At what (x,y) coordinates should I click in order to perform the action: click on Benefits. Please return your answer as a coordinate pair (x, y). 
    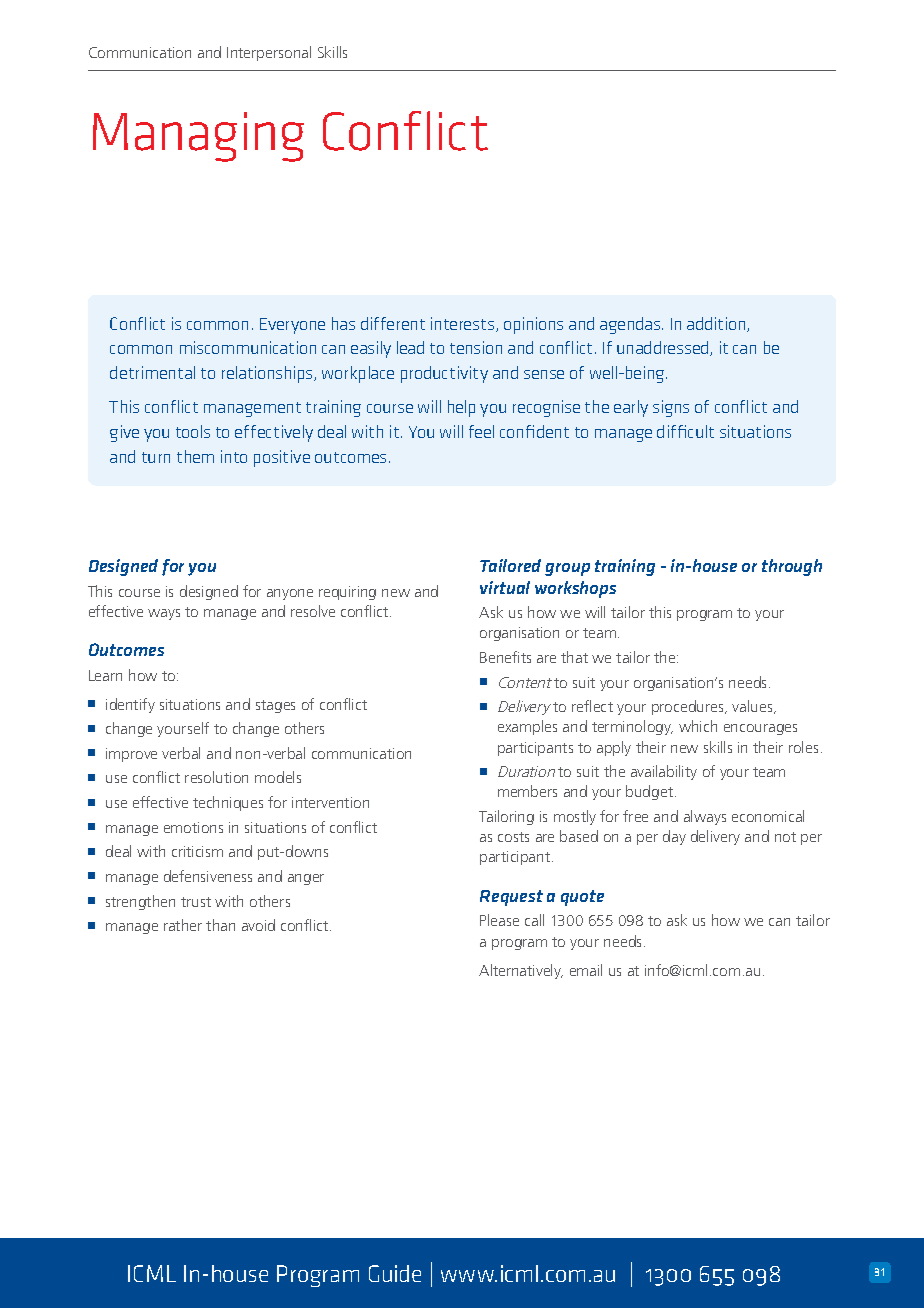
    Looking at the image, I should click on (505, 657).
